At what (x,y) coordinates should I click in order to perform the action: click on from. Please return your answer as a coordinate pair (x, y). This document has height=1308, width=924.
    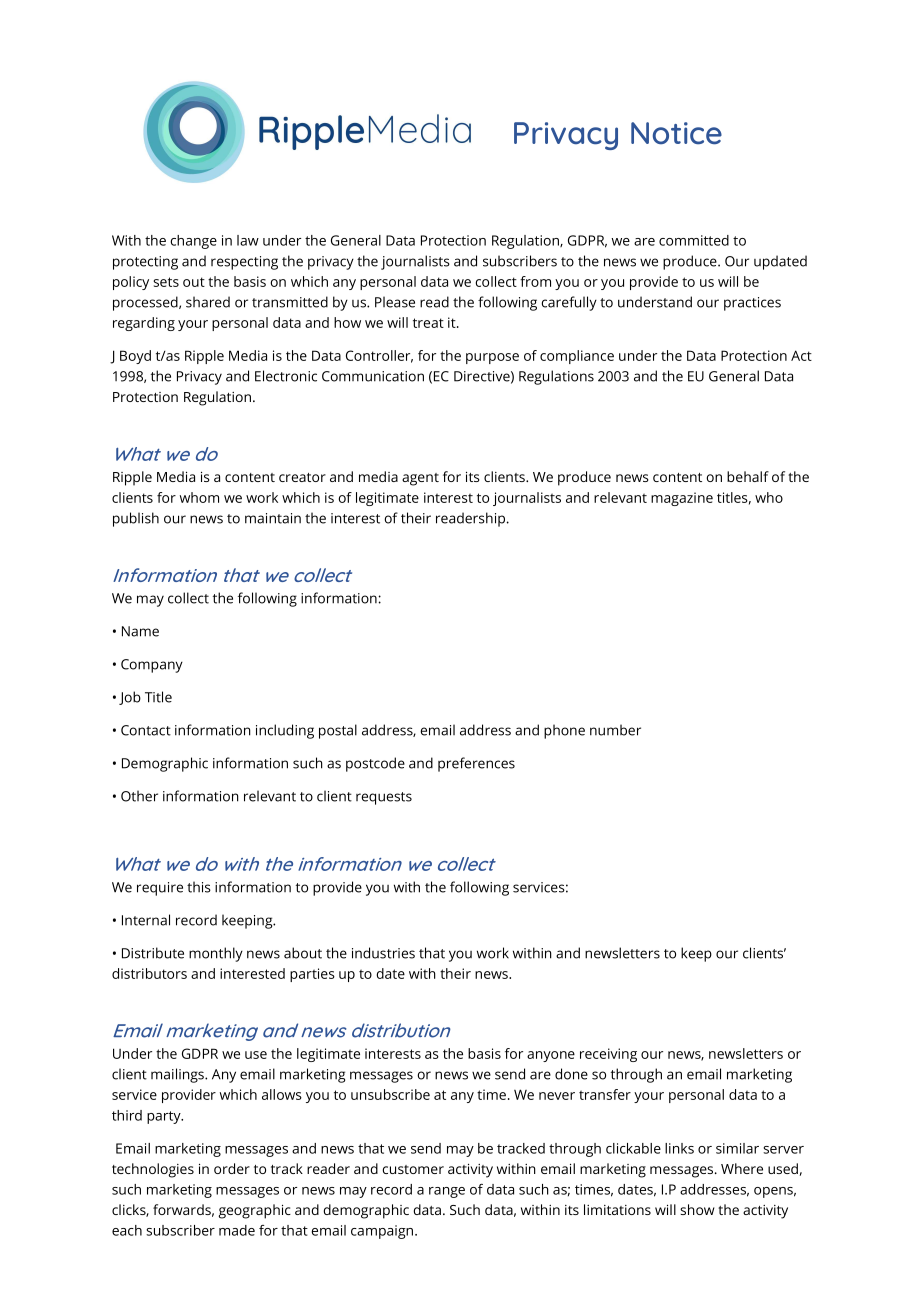
    Looking at the image, I should click on (535, 281).
